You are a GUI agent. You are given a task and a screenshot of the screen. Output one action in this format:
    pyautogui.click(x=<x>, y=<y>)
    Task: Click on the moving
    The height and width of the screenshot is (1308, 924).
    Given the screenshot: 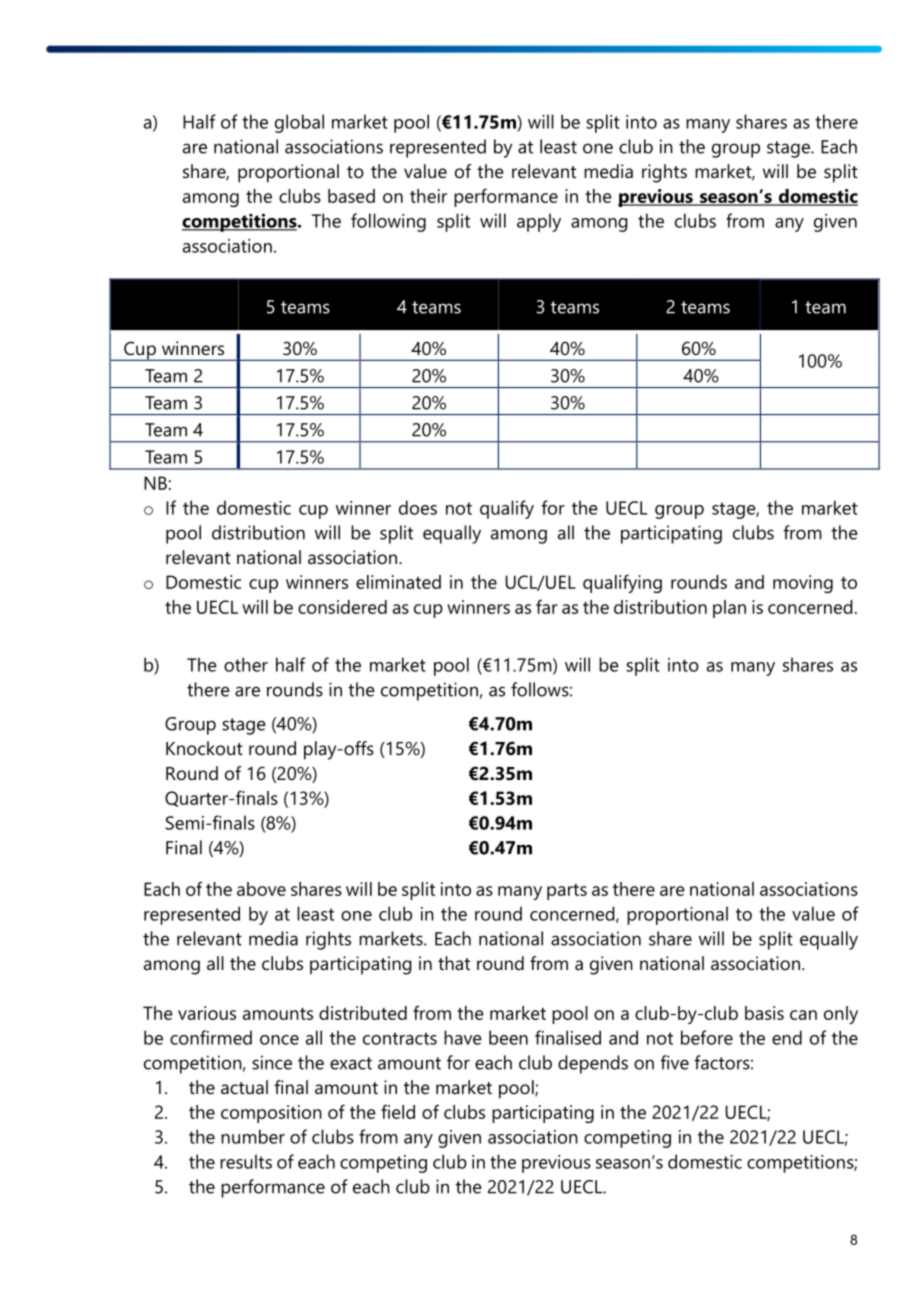 What is the action you would take?
    pyautogui.click(x=803, y=584)
